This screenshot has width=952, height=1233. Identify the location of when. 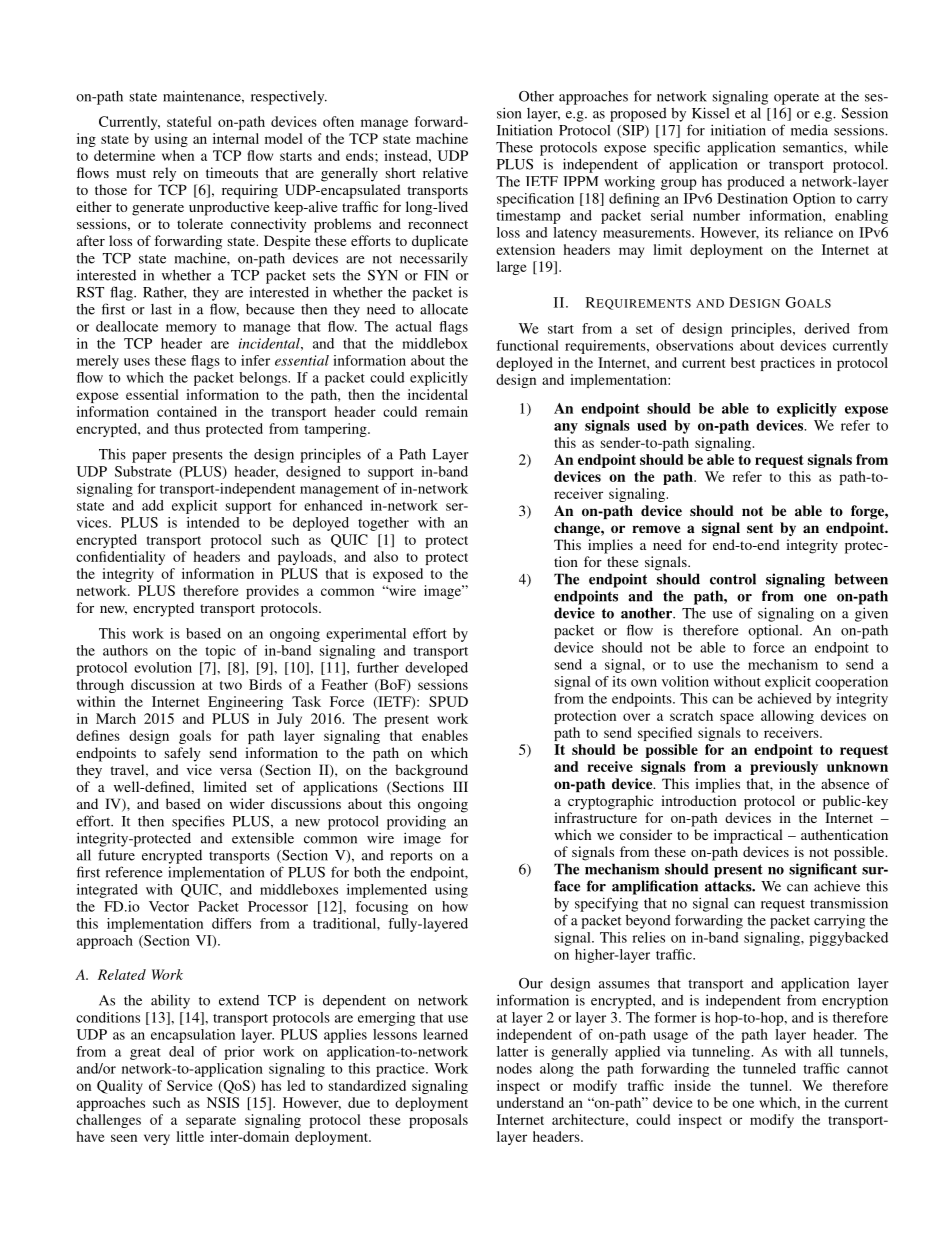
(178, 155).
